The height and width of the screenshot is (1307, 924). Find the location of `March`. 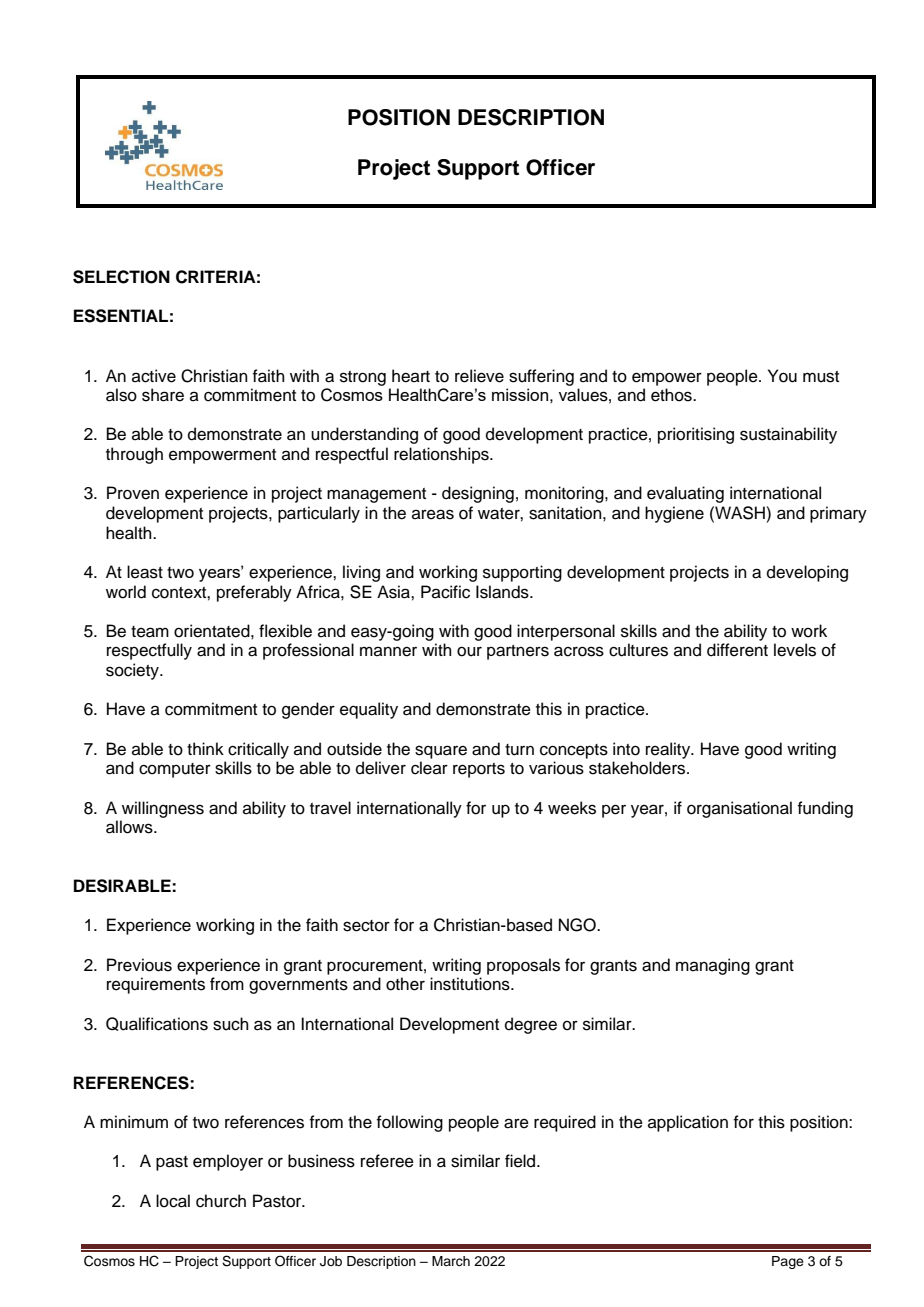

March is located at coordinates (451, 1261).
